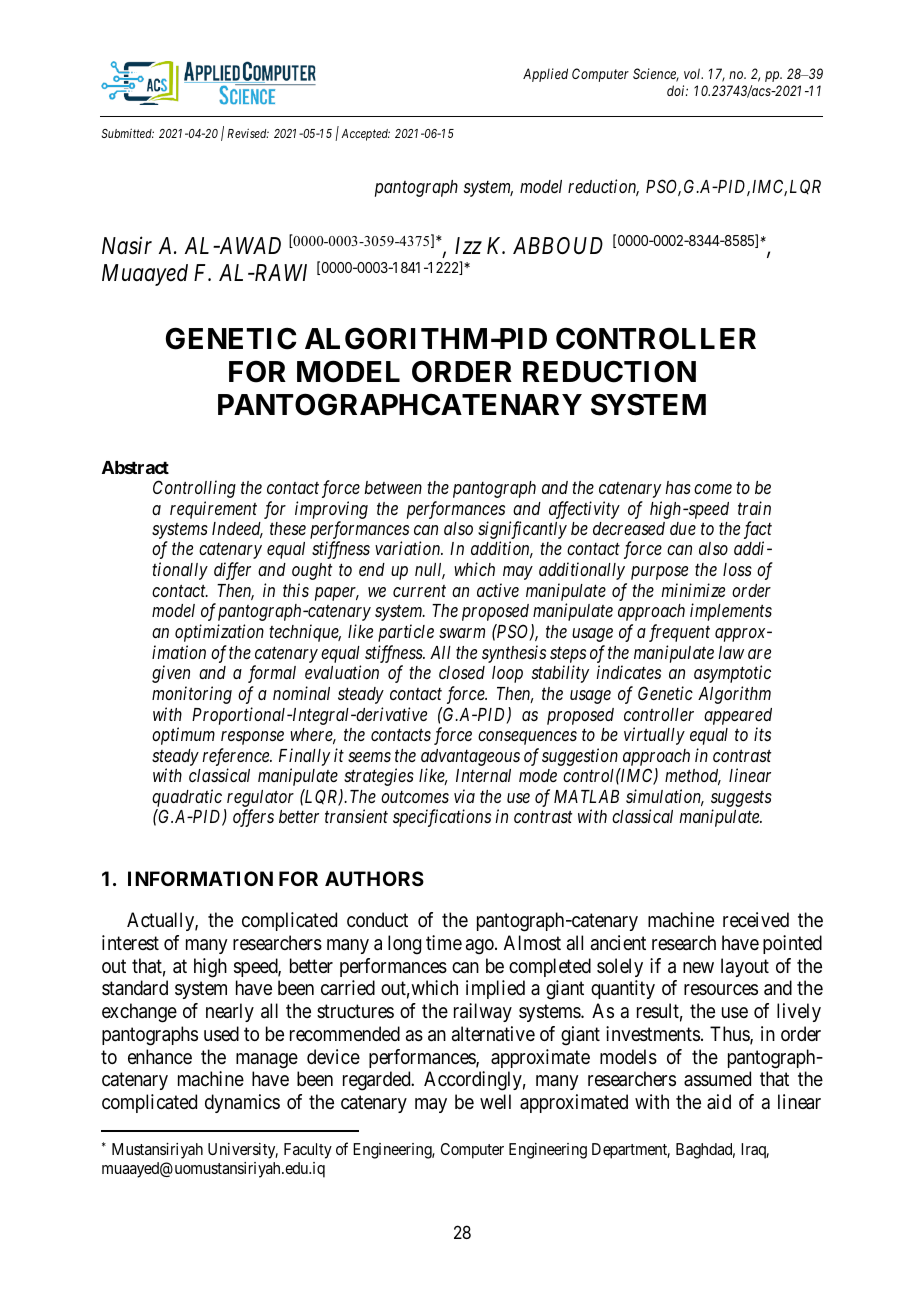 Image resolution: width=924 pixels, height=1305 pixels. I want to click on vol, so click(693, 73).
